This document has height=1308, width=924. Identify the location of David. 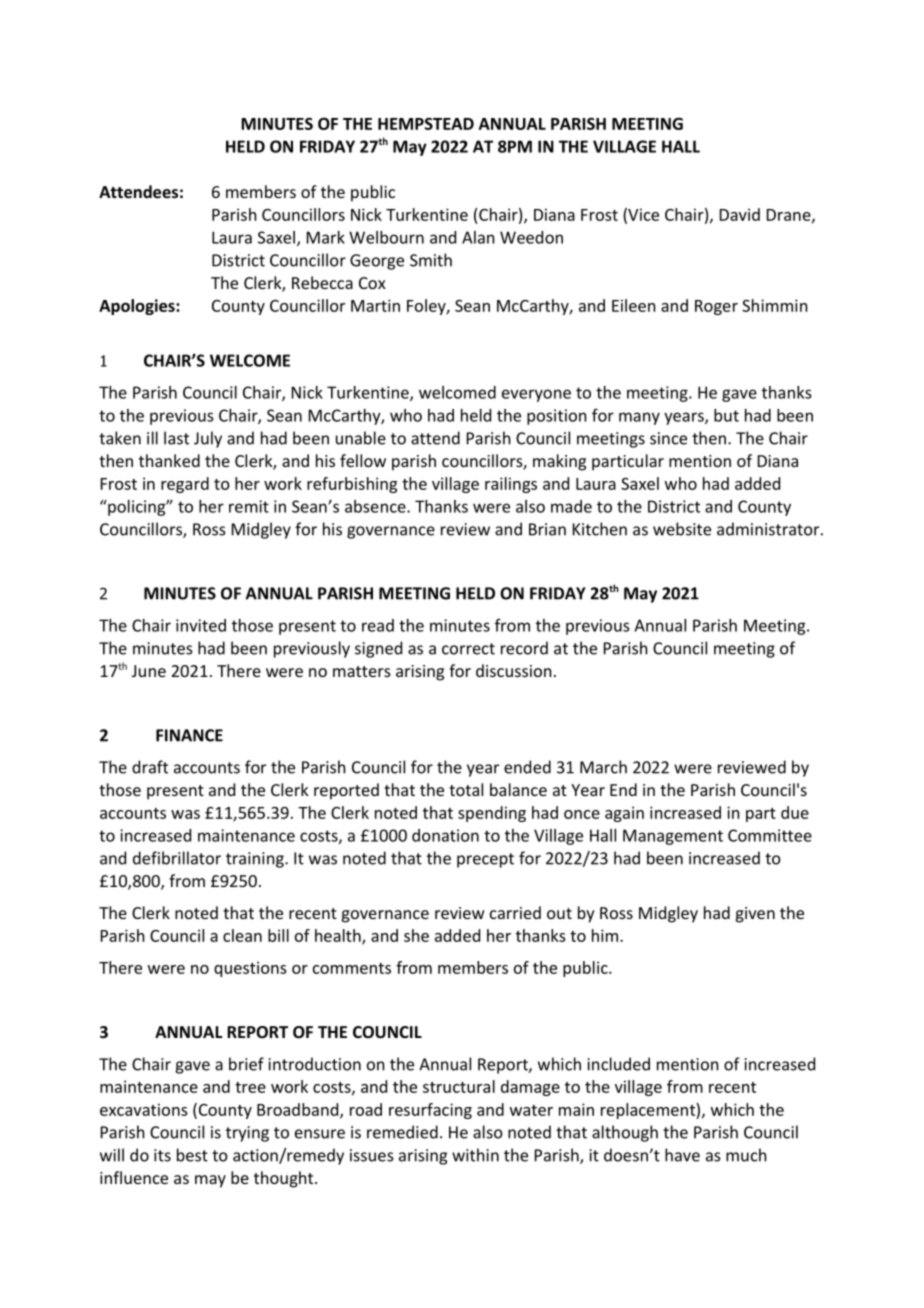
(740, 214).
